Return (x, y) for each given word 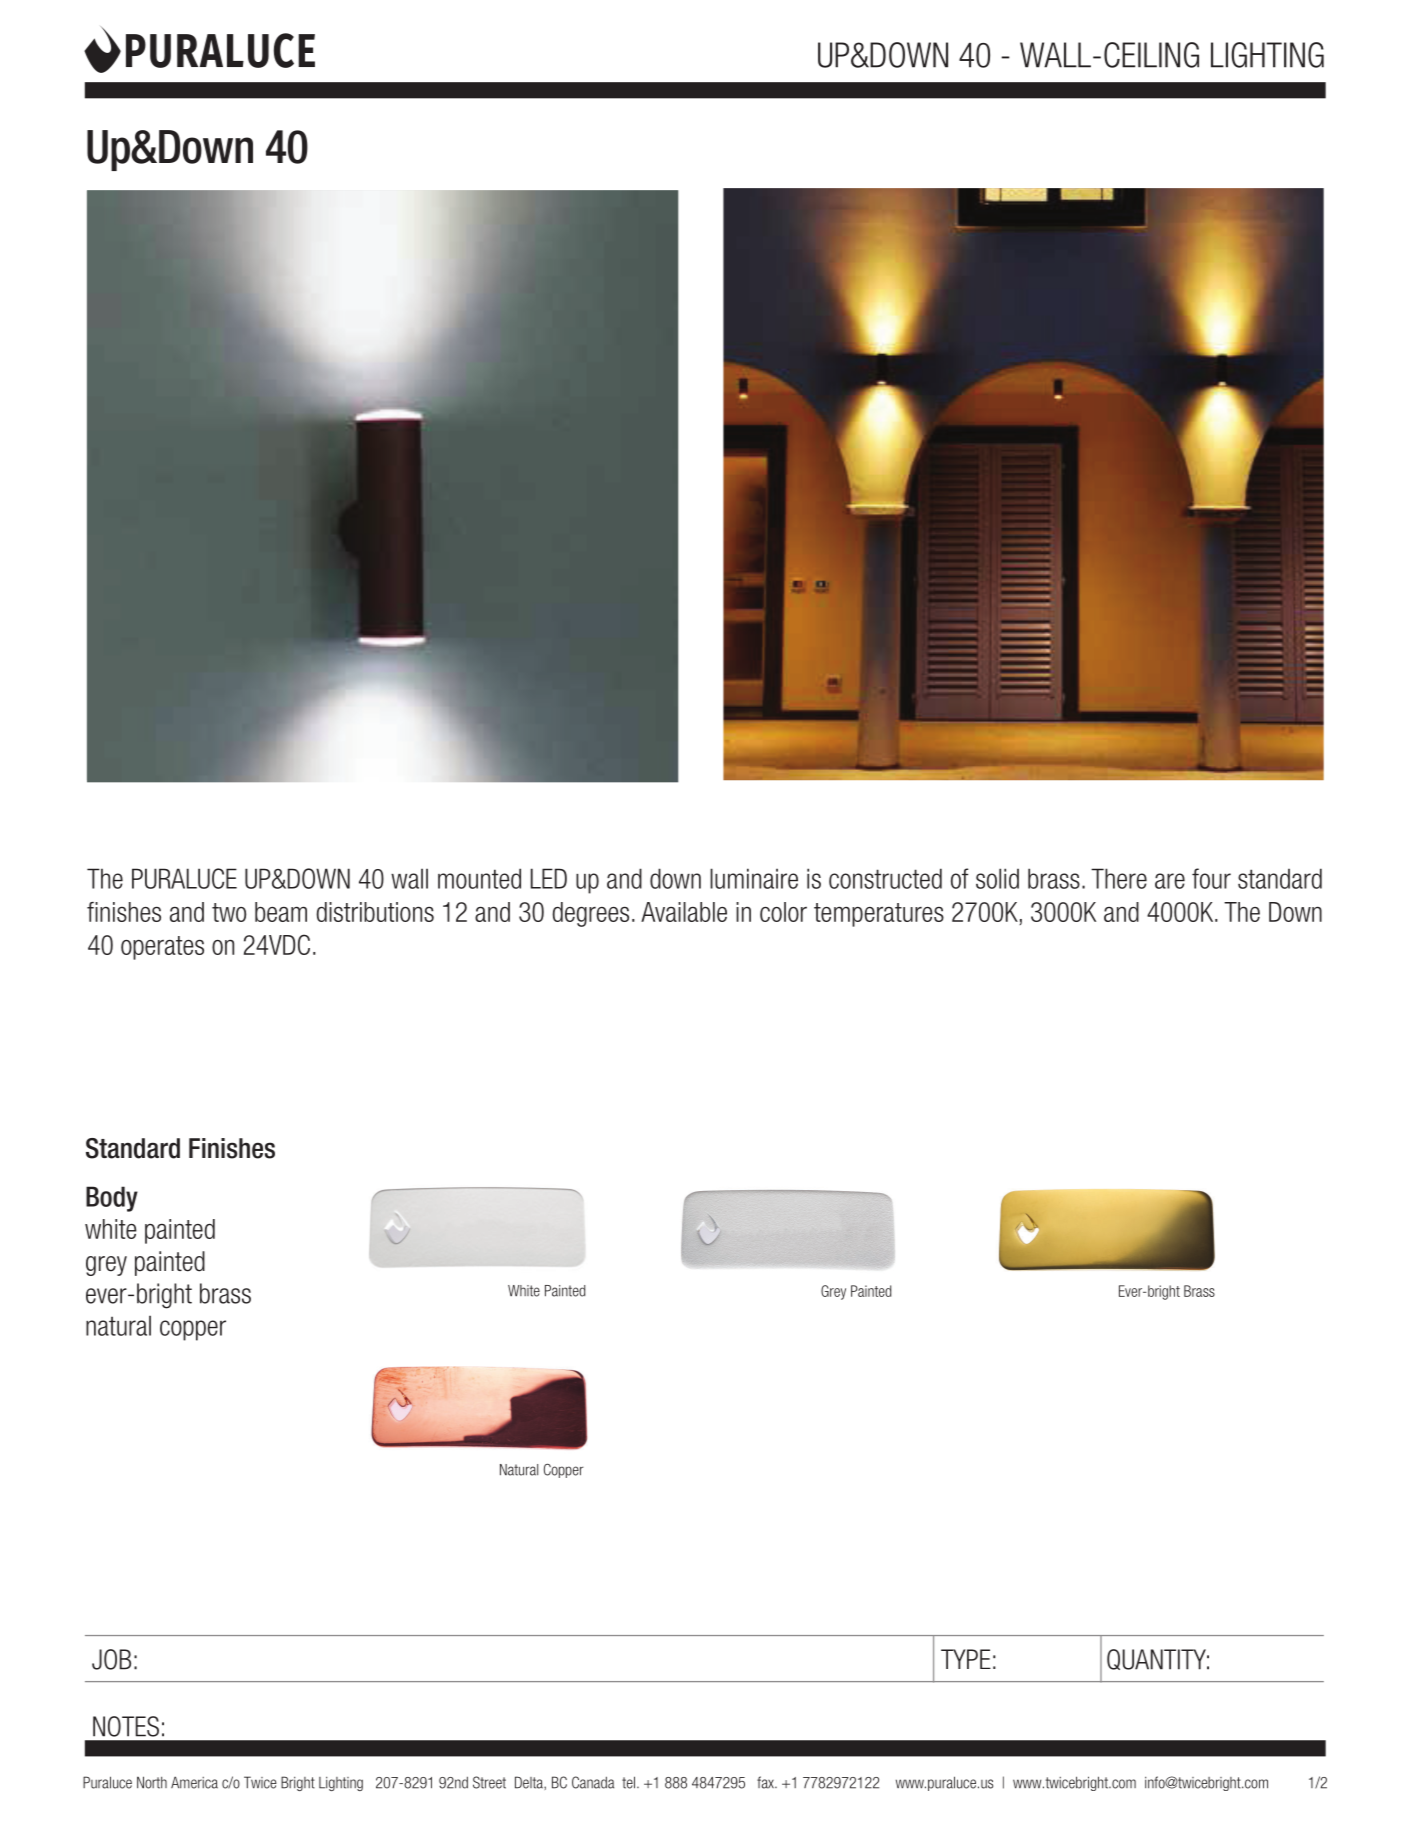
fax (766, 1782)
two (229, 912)
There (1119, 878)
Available (684, 912)
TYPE (966, 1659)
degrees (590, 914)
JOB (111, 1659)
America (194, 1782)
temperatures (879, 915)
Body (112, 1199)
